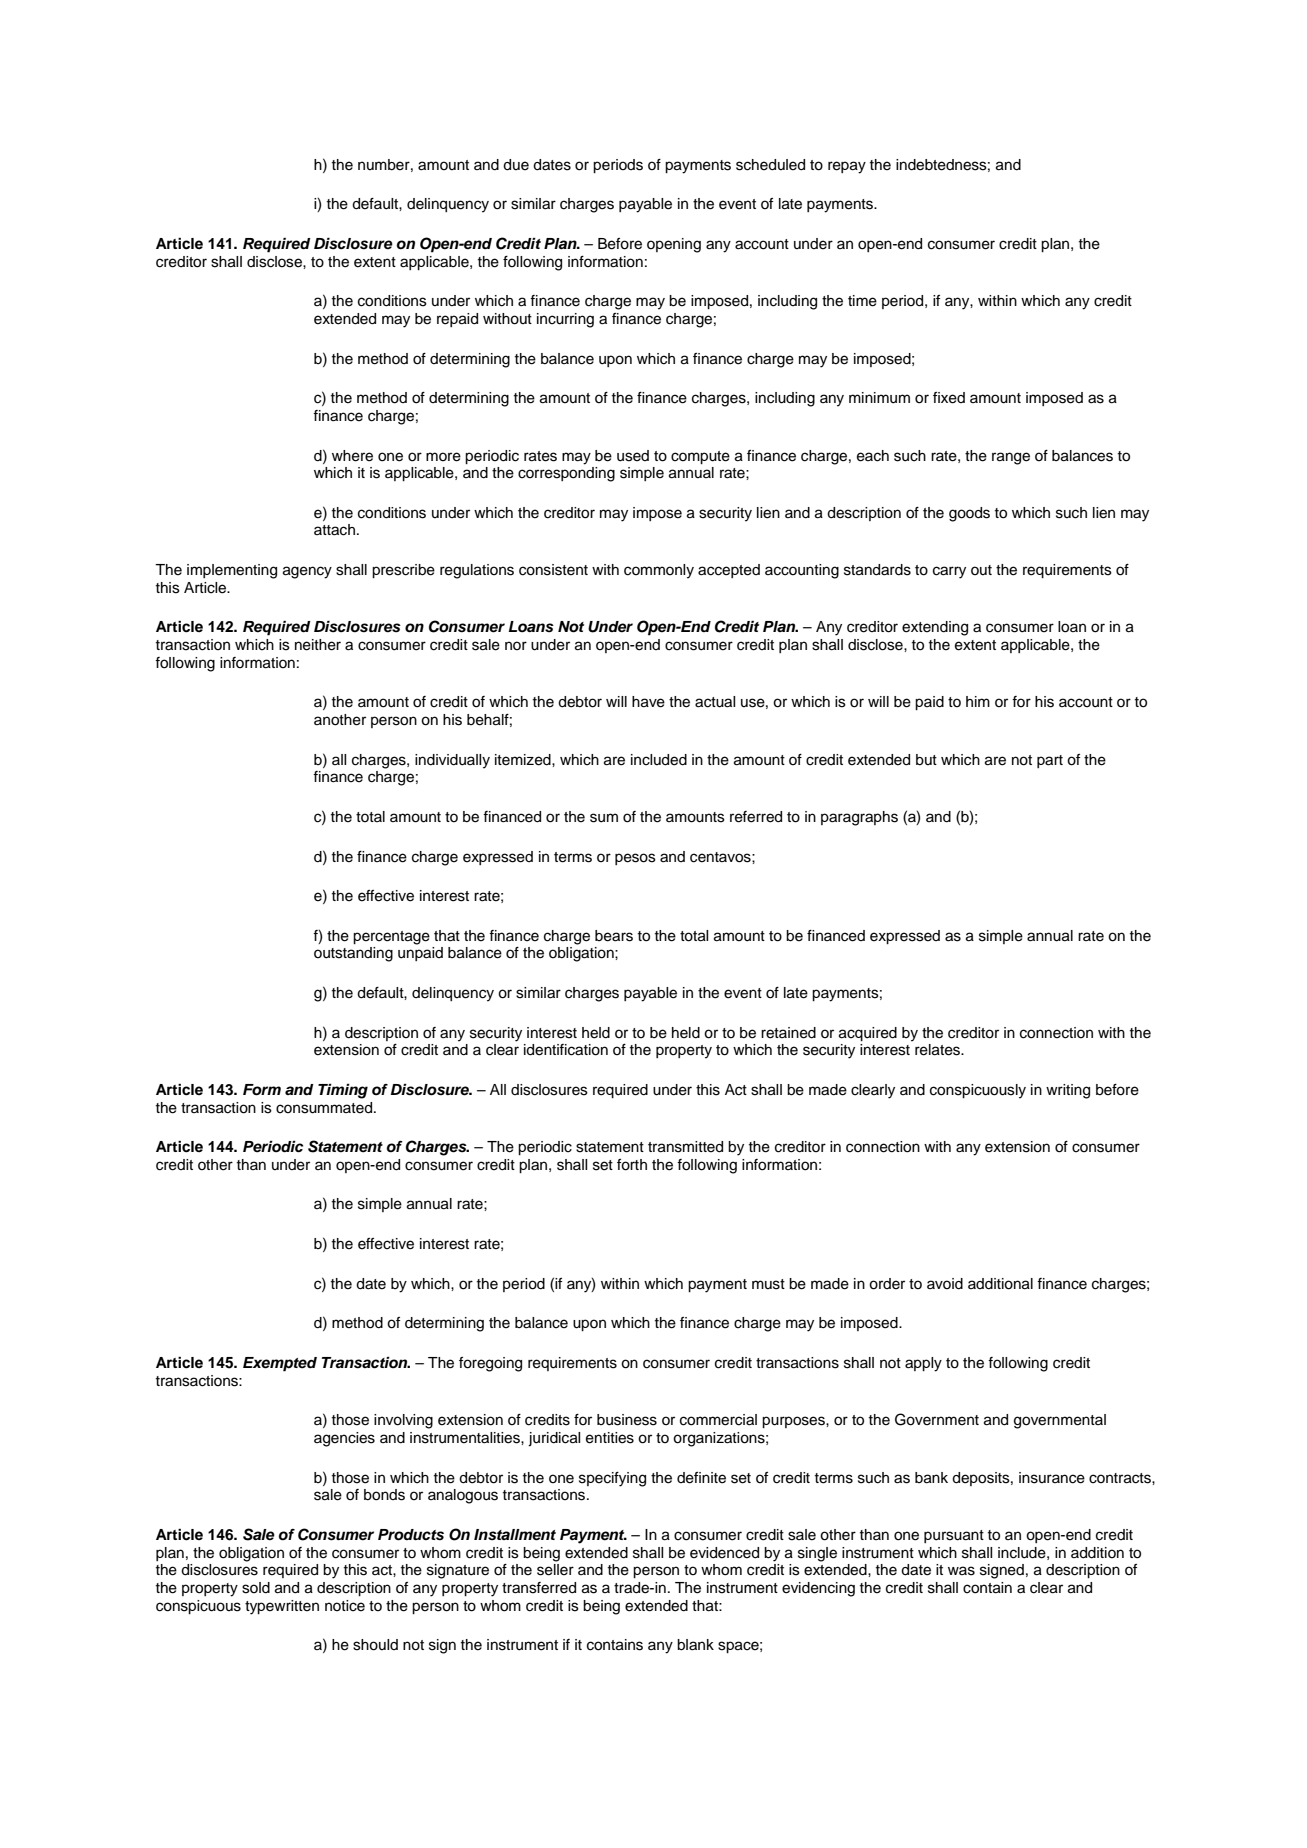 This page has width=1307, height=1848. I want to click on repay, so click(847, 167).
